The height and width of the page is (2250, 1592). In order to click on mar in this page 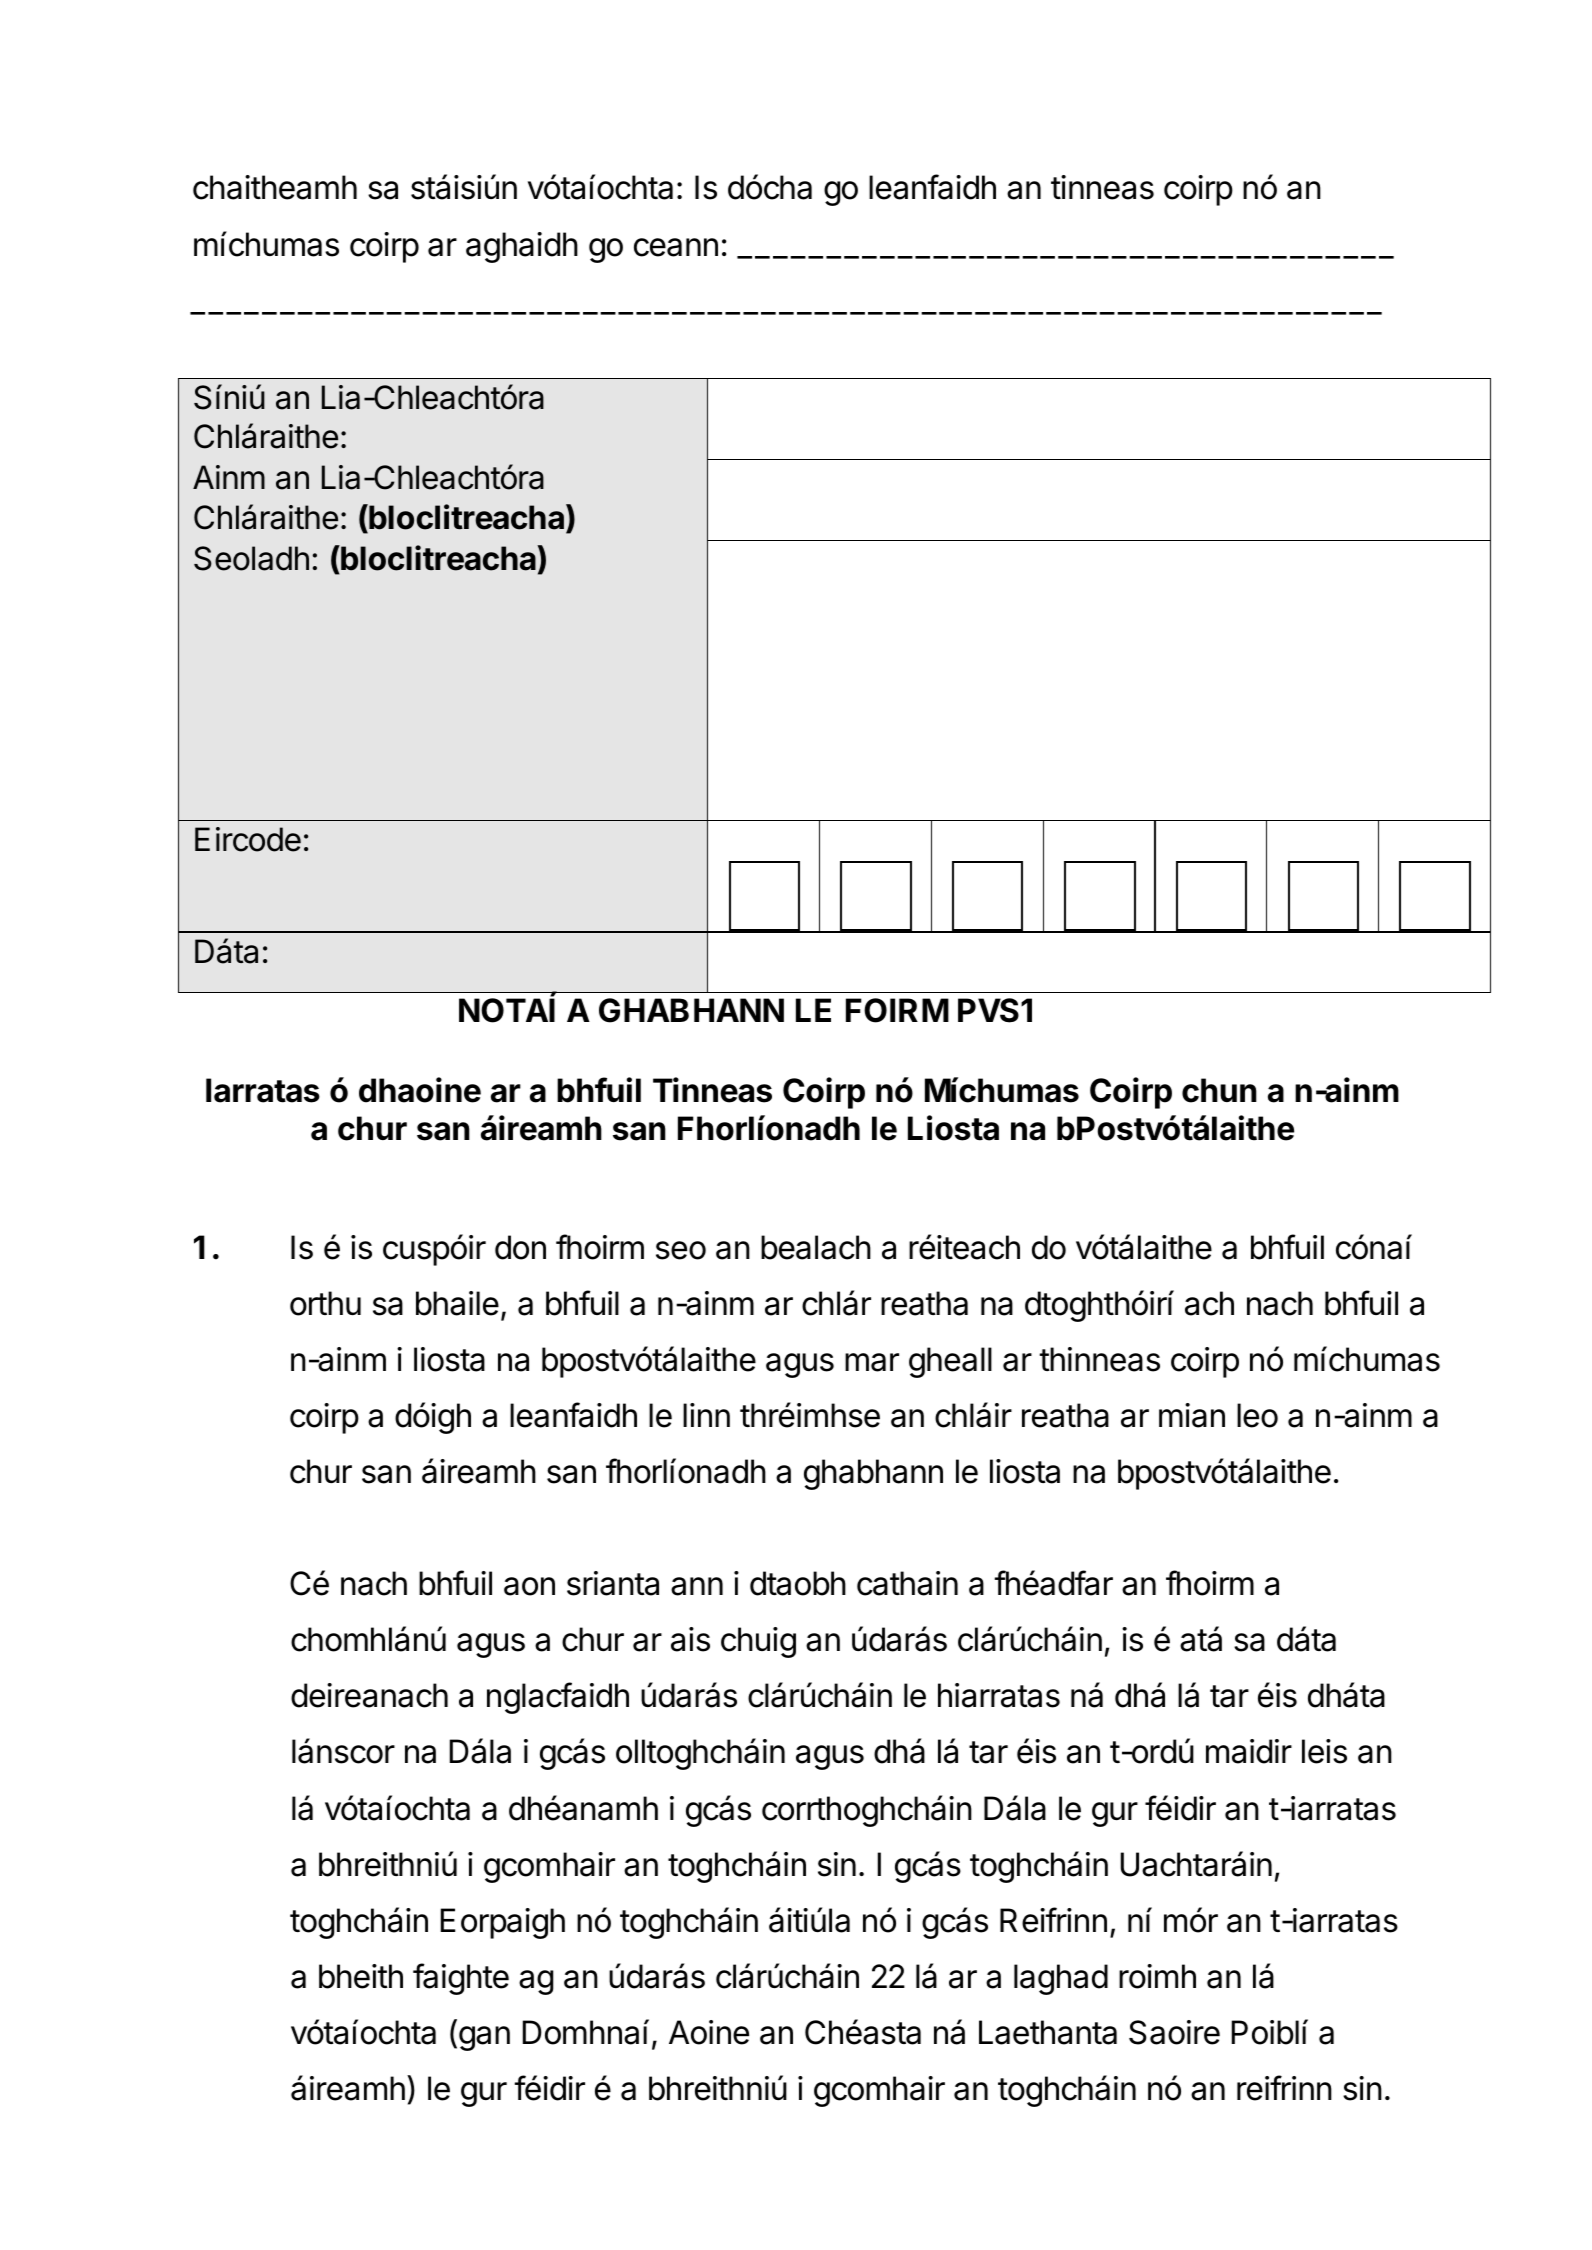, I will do `click(872, 1362)`.
